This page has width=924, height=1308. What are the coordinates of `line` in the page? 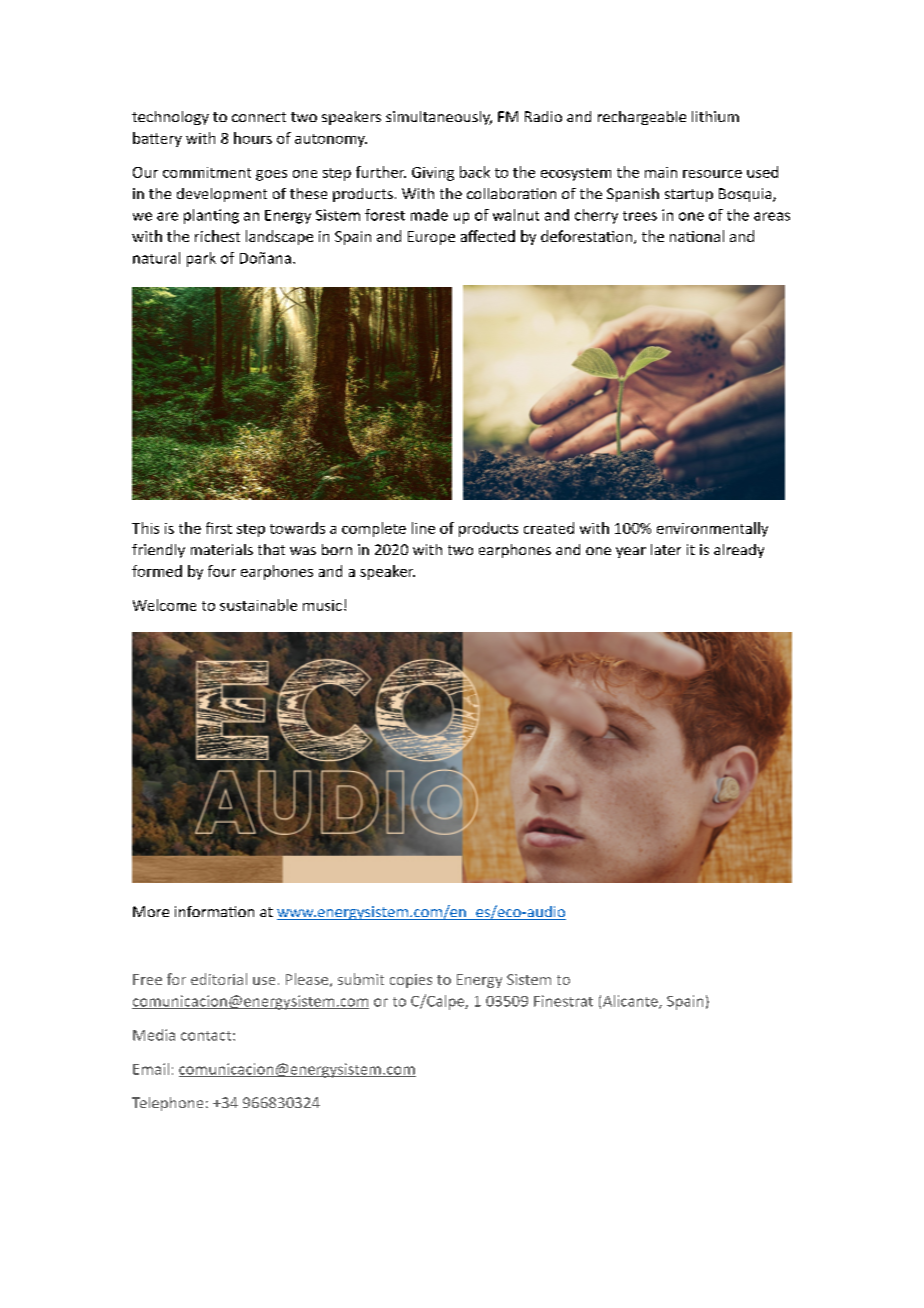 It's located at (423, 528).
